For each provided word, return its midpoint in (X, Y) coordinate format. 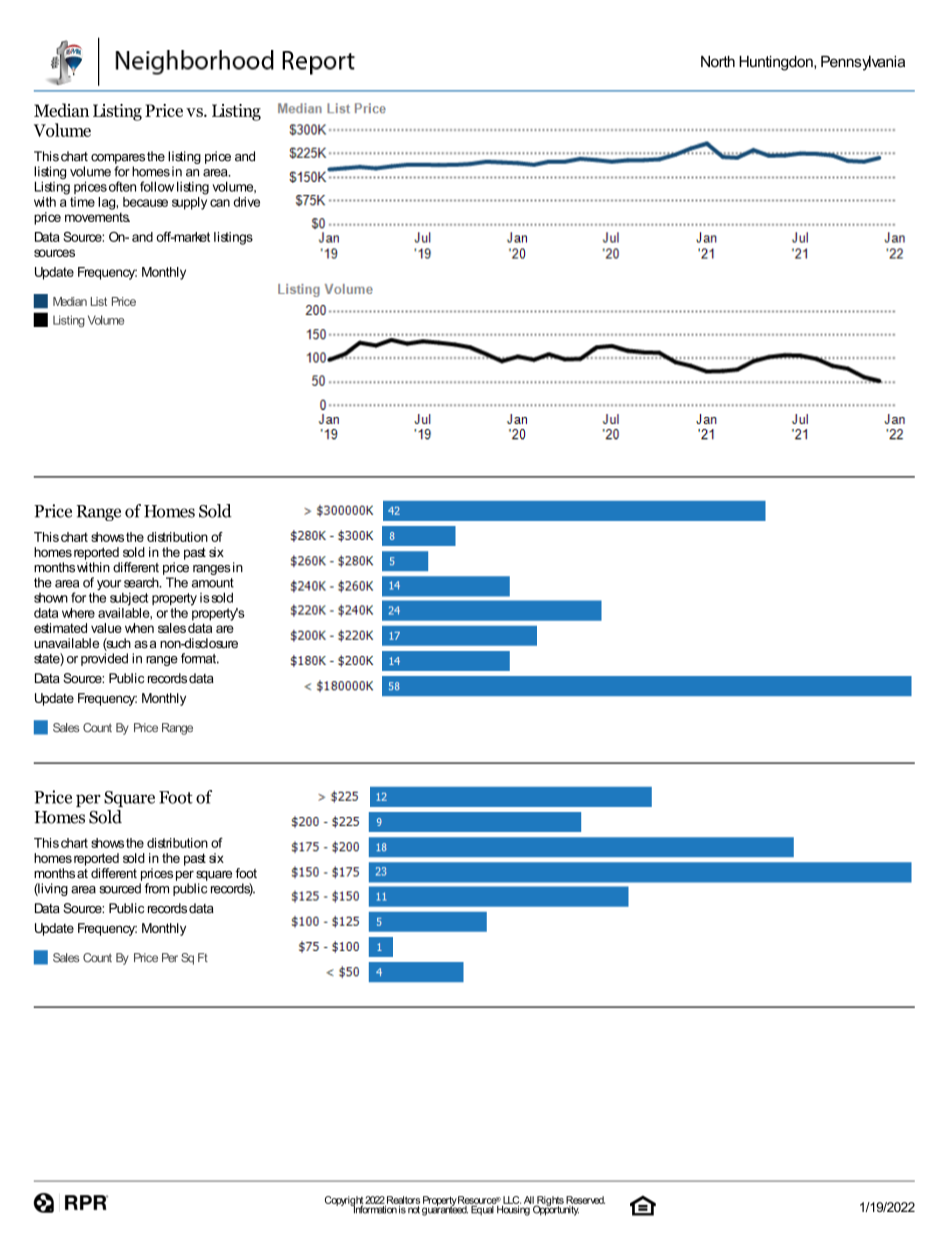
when (139, 628)
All (529, 1200)
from (157, 888)
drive (247, 202)
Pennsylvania (863, 63)
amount (213, 583)
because (145, 202)
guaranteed (445, 1209)
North (718, 62)
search (142, 582)
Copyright (345, 1202)
